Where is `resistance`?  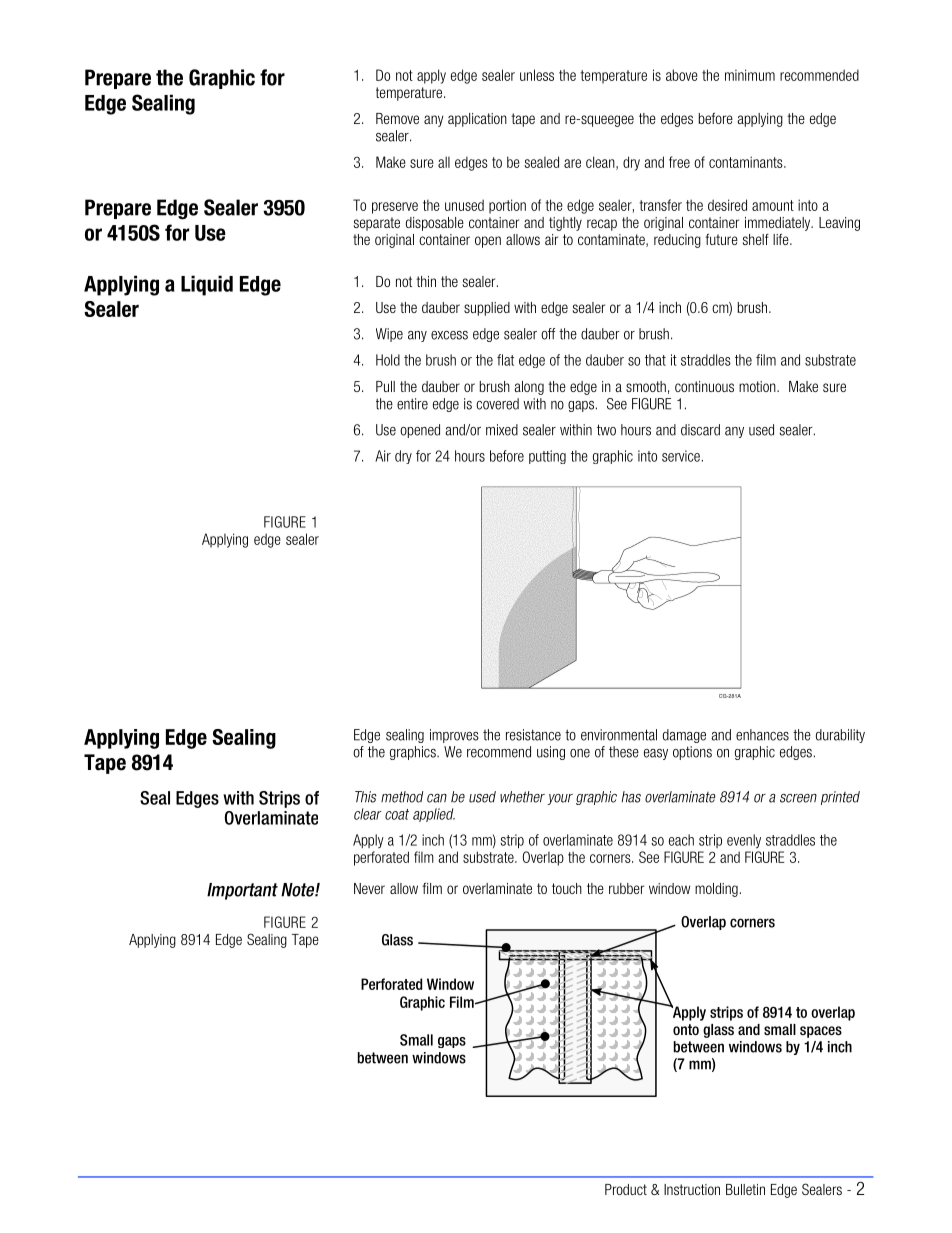 resistance is located at coordinates (533, 735).
